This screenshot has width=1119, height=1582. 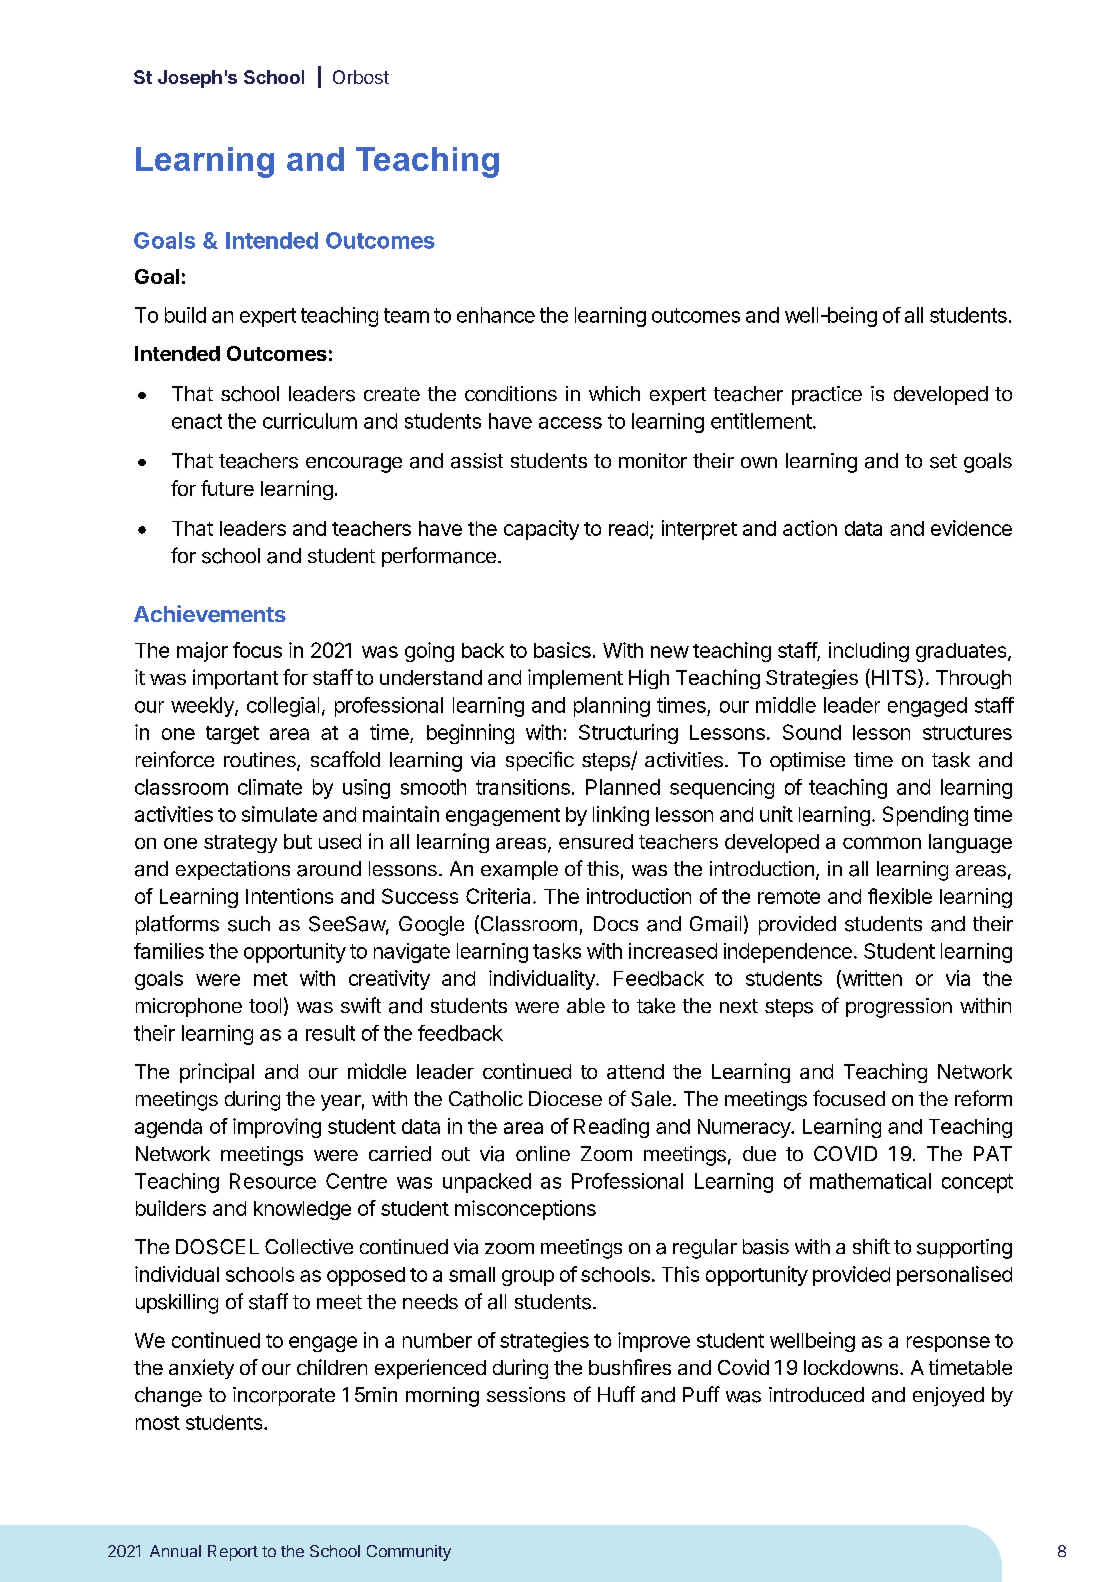 I want to click on improving, so click(x=277, y=1128).
